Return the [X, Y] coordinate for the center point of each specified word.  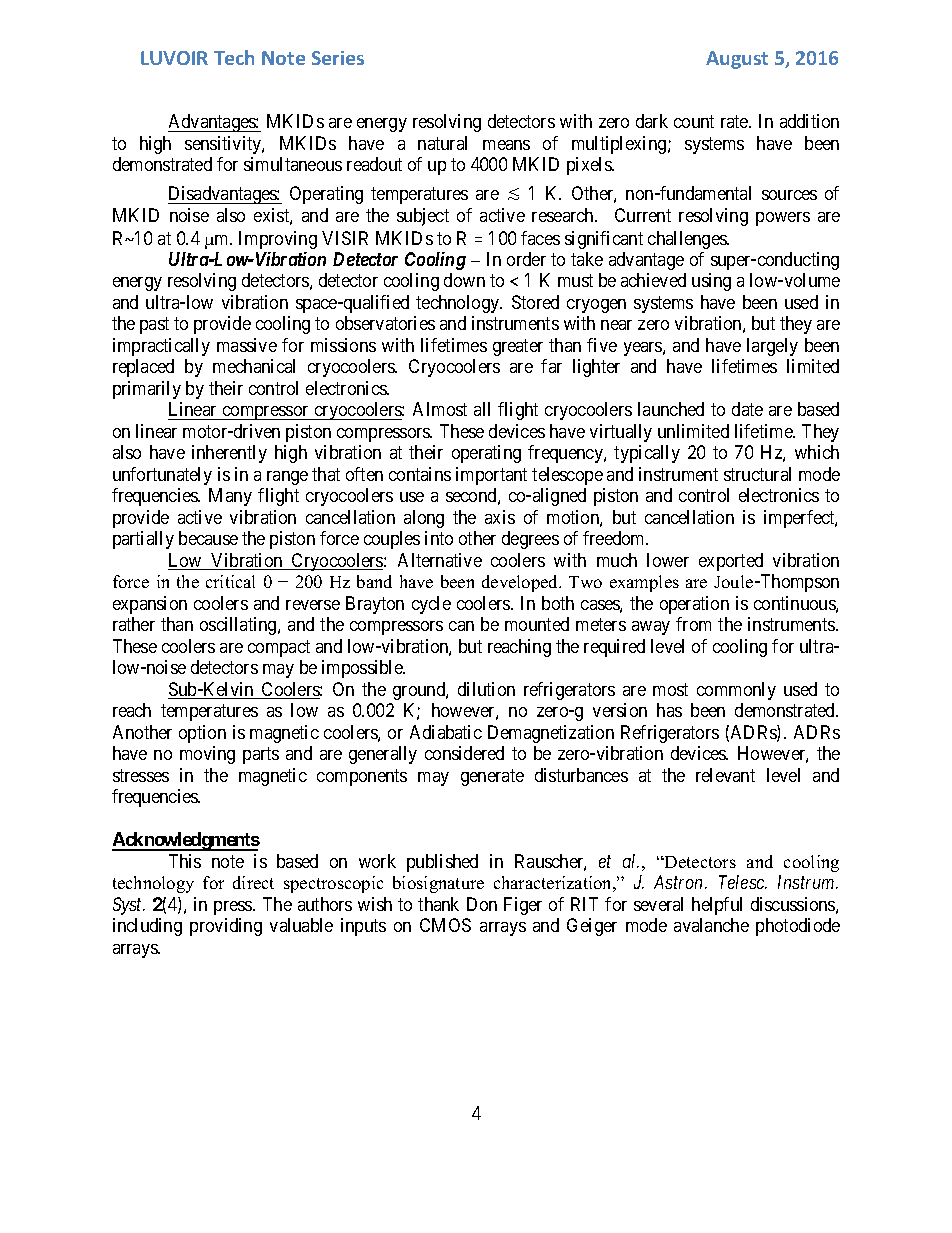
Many [230, 497]
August [737, 60]
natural [442, 143]
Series [338, 58]
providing [226, 927]
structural [757, 474]
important [491, 476]
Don [482, 904]
